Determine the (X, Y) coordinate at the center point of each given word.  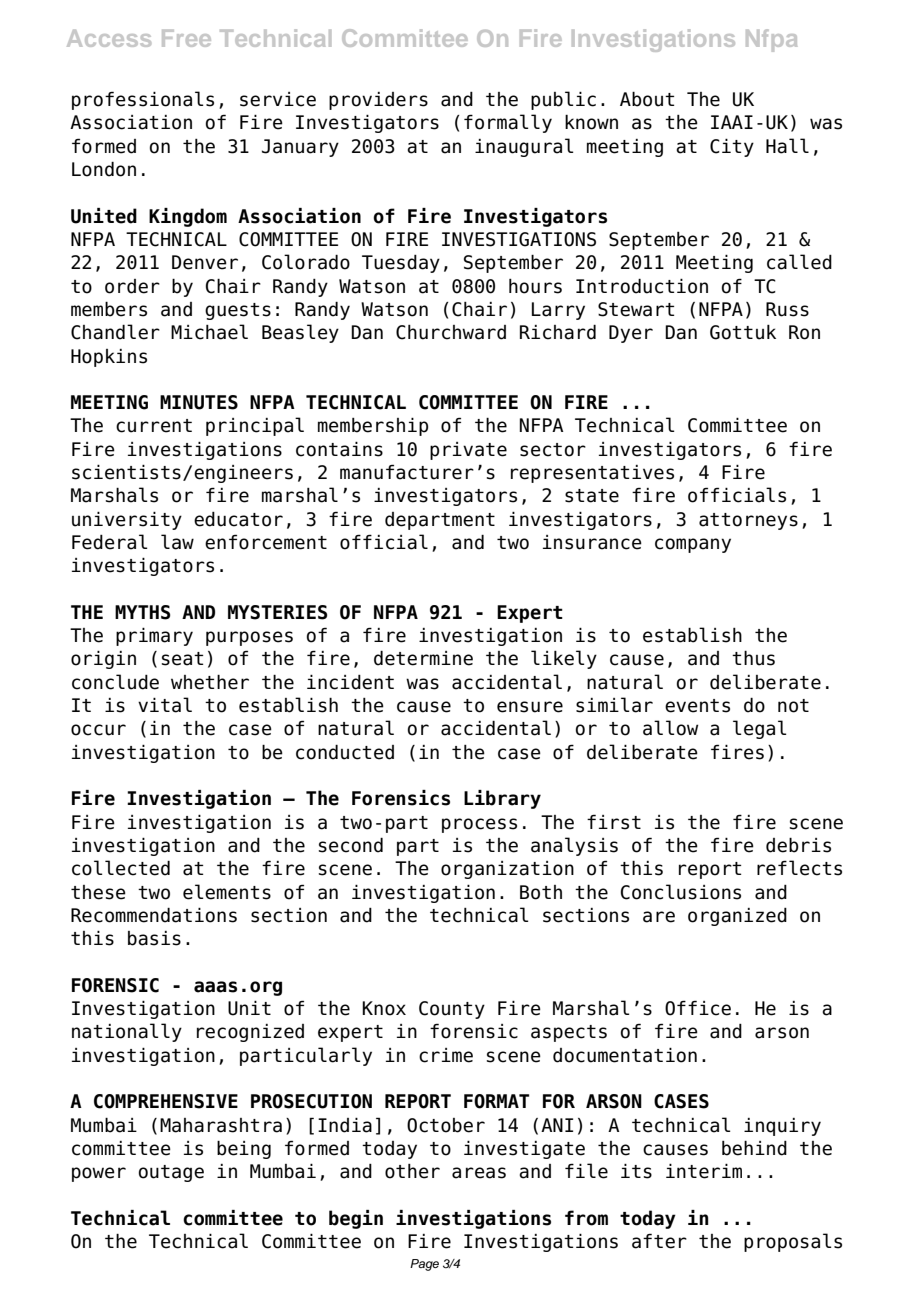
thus (753, 658)
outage (171, 1173)
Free (186, 38)
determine (423, 658)
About (647, 99)
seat (182, 659)
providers (378, 101)
